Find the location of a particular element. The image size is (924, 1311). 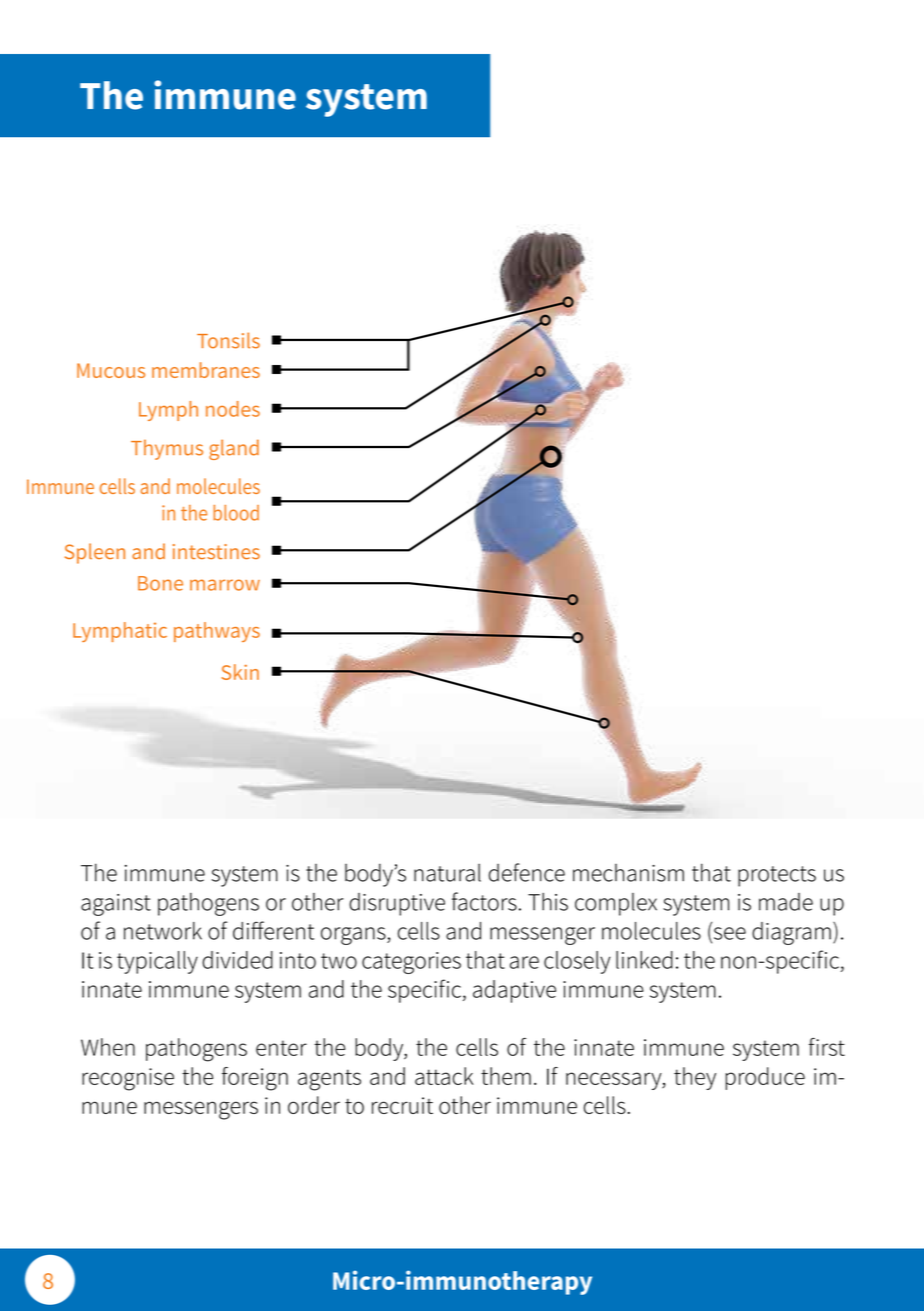

Skin is located at coordinates (240, 672).
